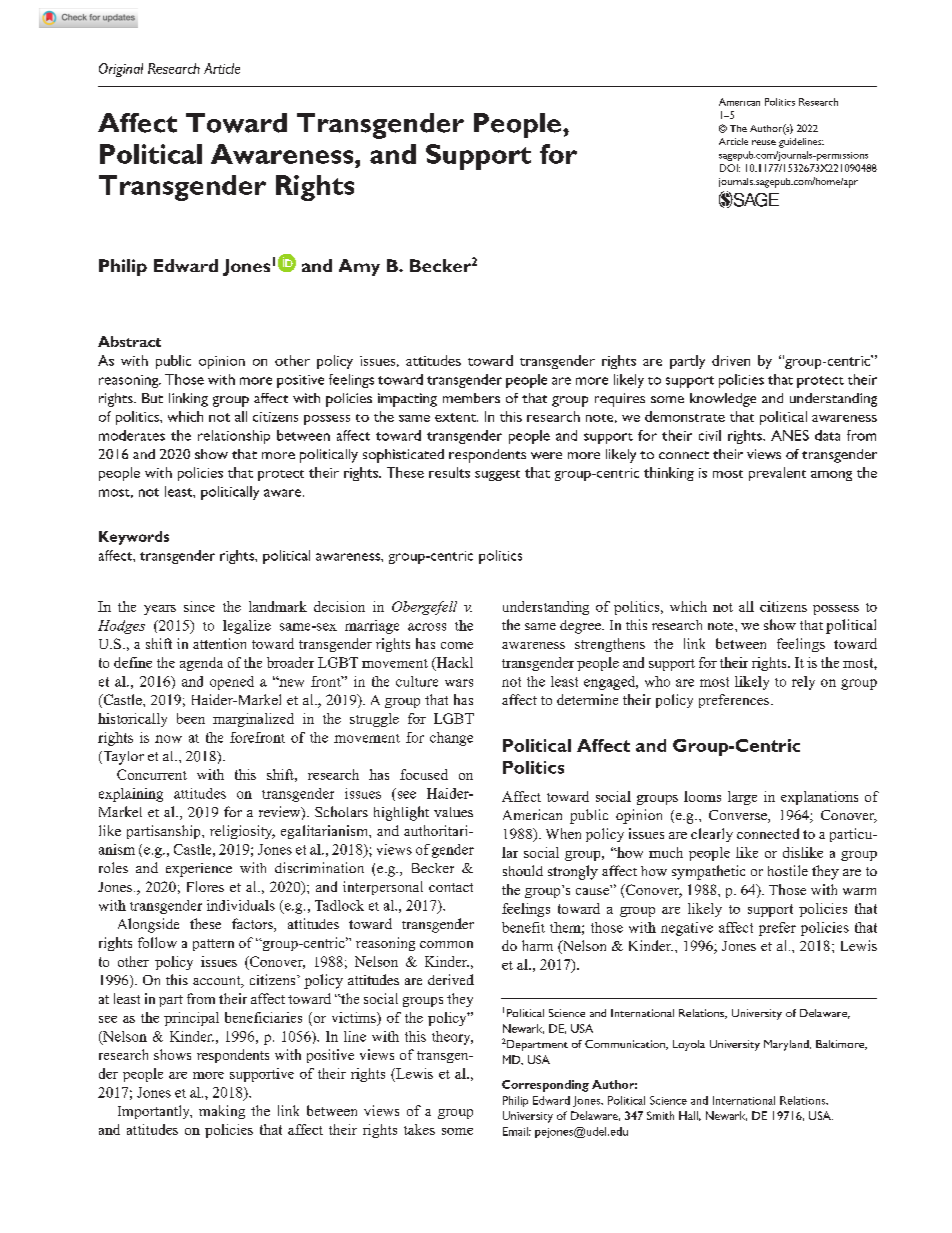 This screenshot has width=952, height=1233. Describe the element at coordinates (731, 360) in the screenshot. I see `driven` at that location.
